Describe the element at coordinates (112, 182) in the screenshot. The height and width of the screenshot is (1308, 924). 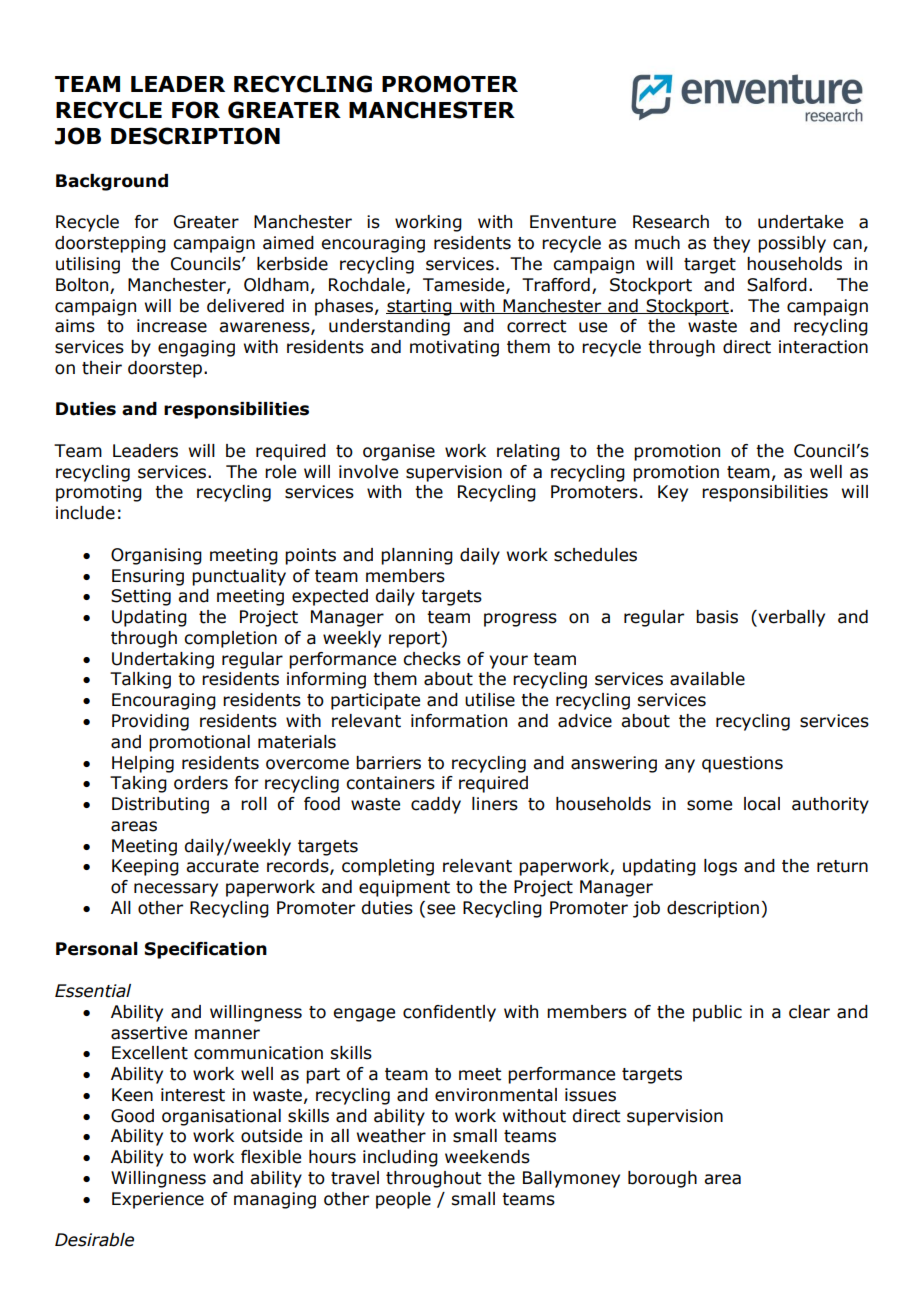
I see `Background` at that location.
